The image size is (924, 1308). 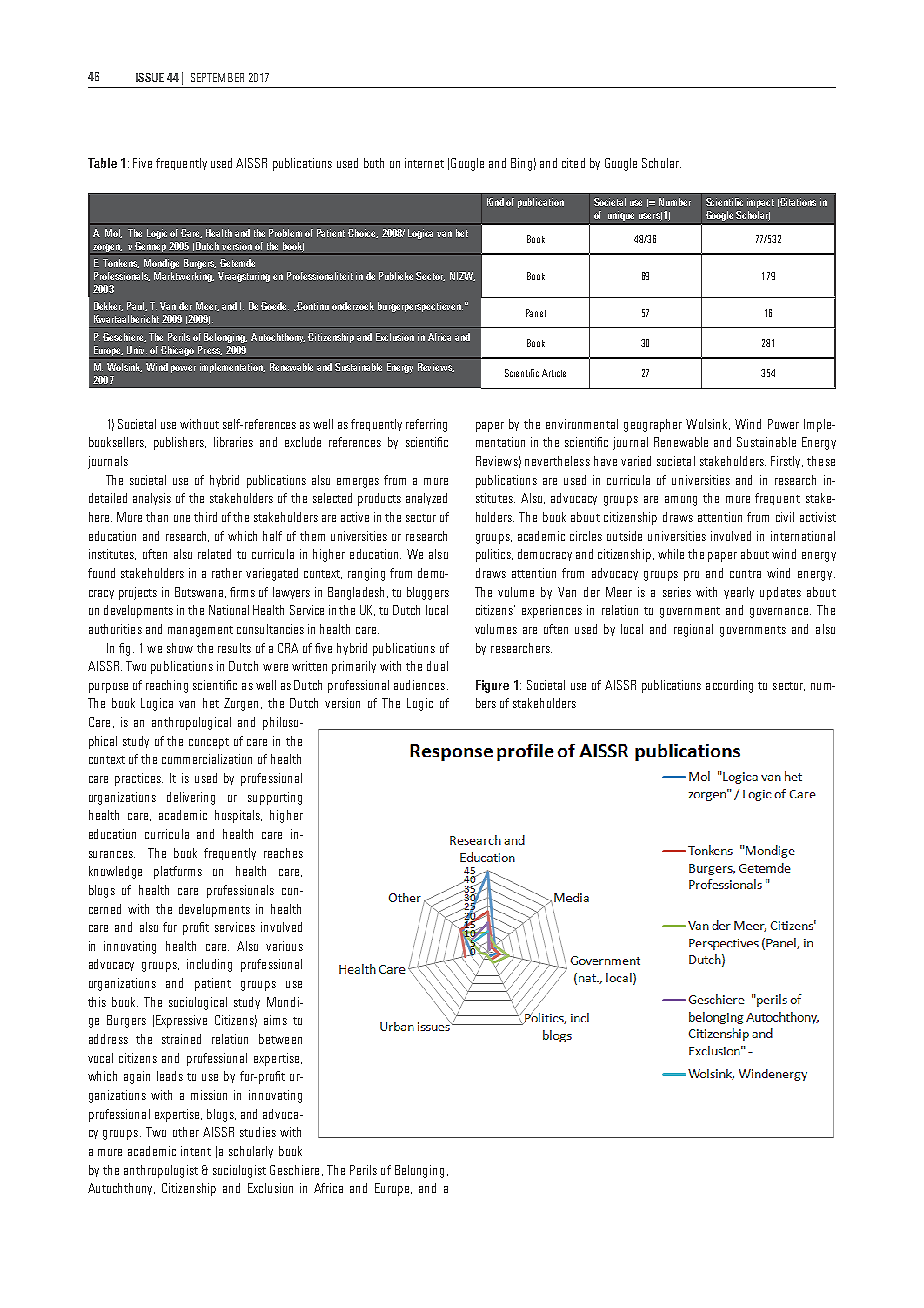 I want to click on Firstly, so click(x=787, y=462).
